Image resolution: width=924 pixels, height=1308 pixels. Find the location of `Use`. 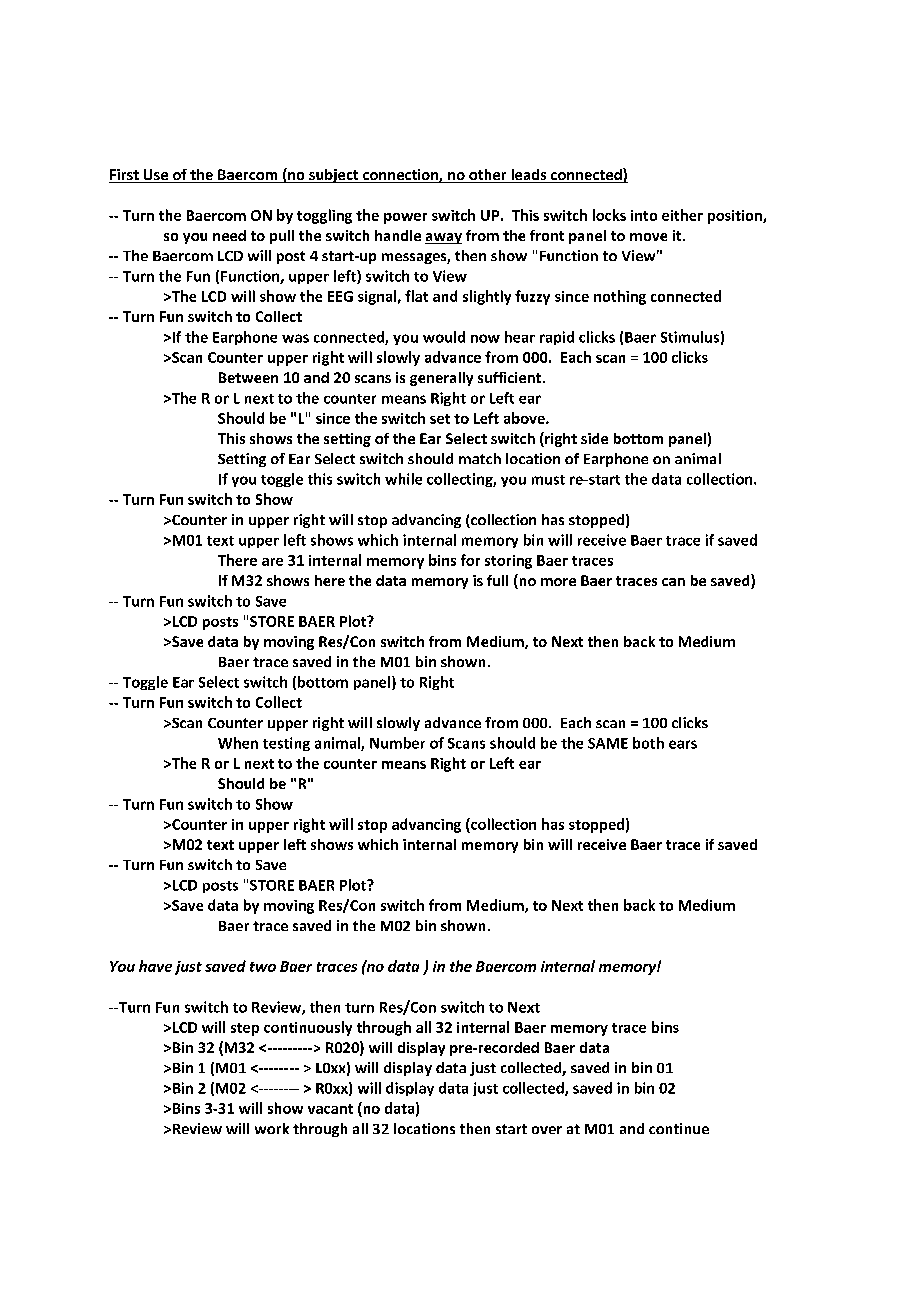

Use is located at coordinates (155, 176).
